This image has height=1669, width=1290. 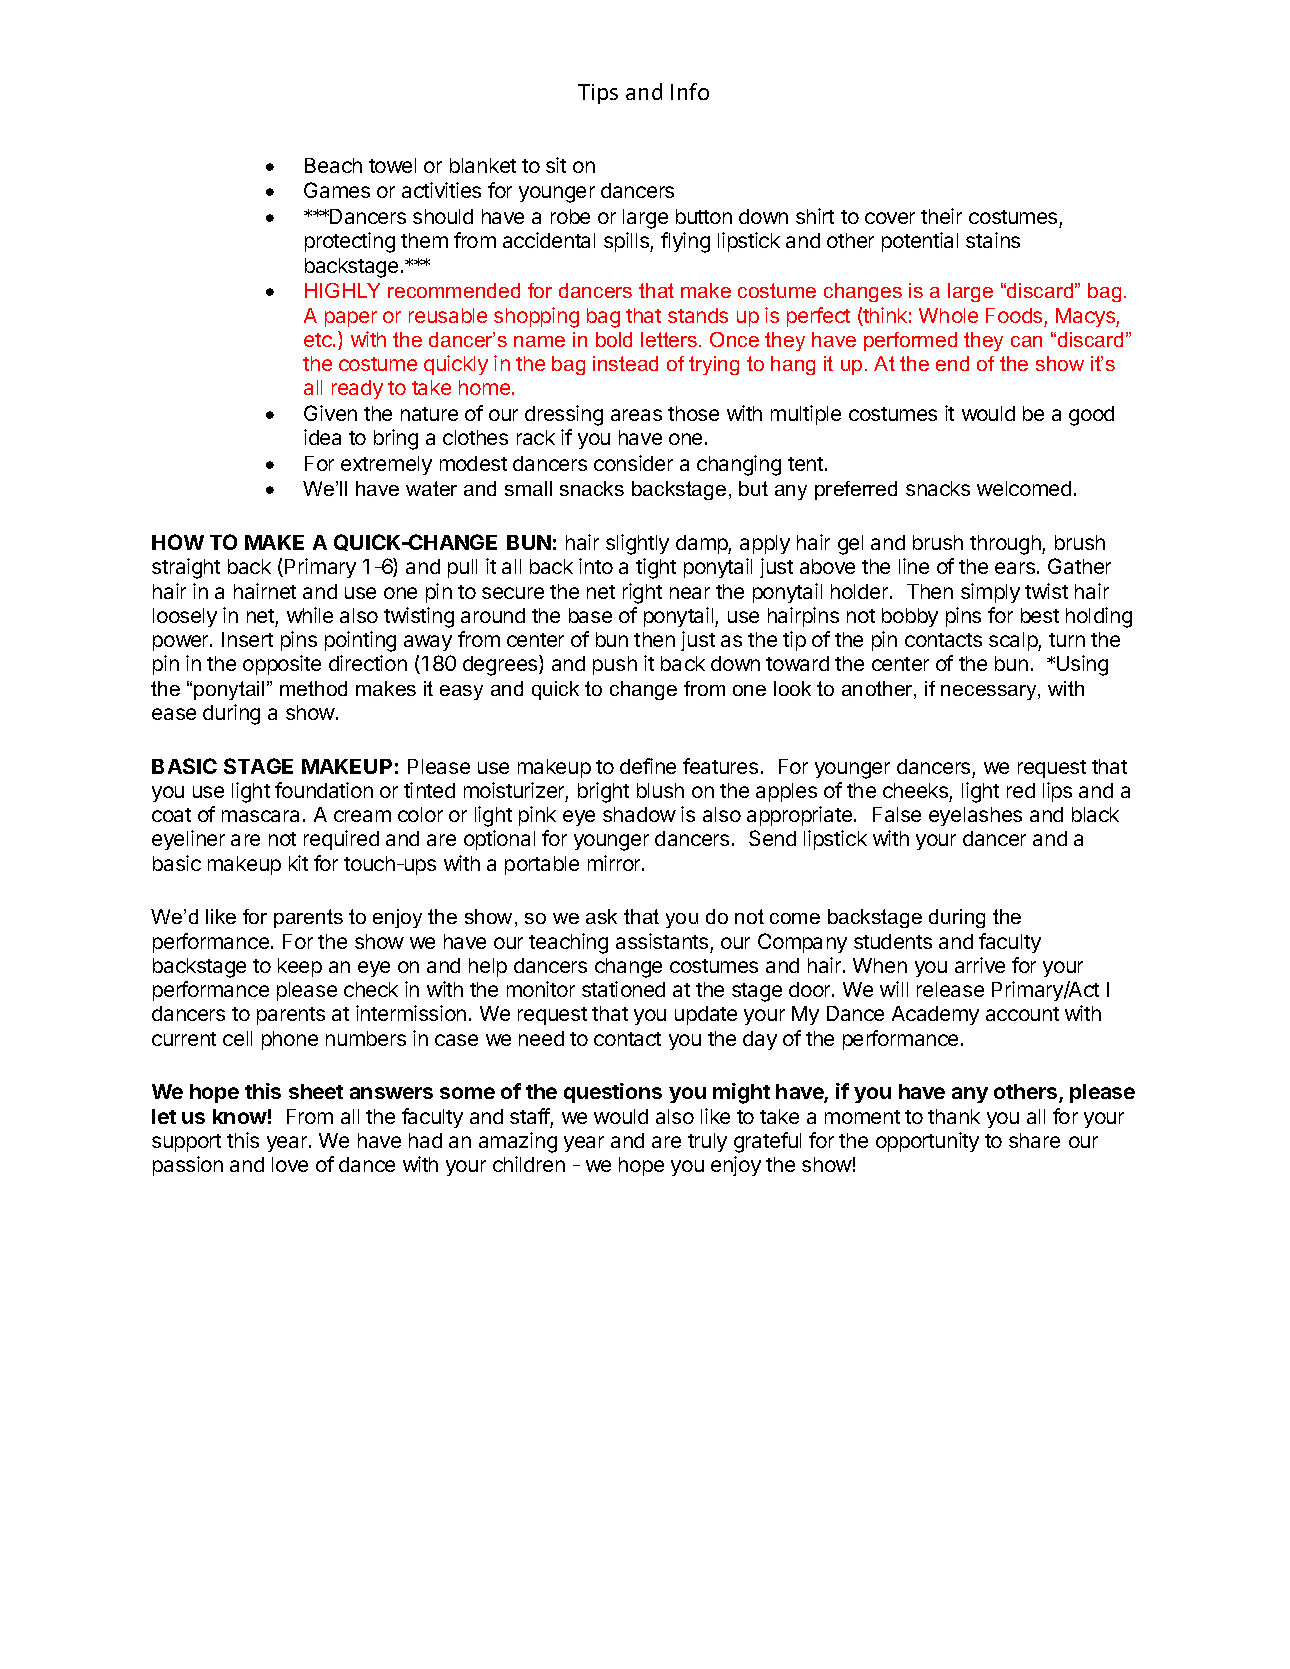 I want to click on Beach, so click(x=333, y=165).
